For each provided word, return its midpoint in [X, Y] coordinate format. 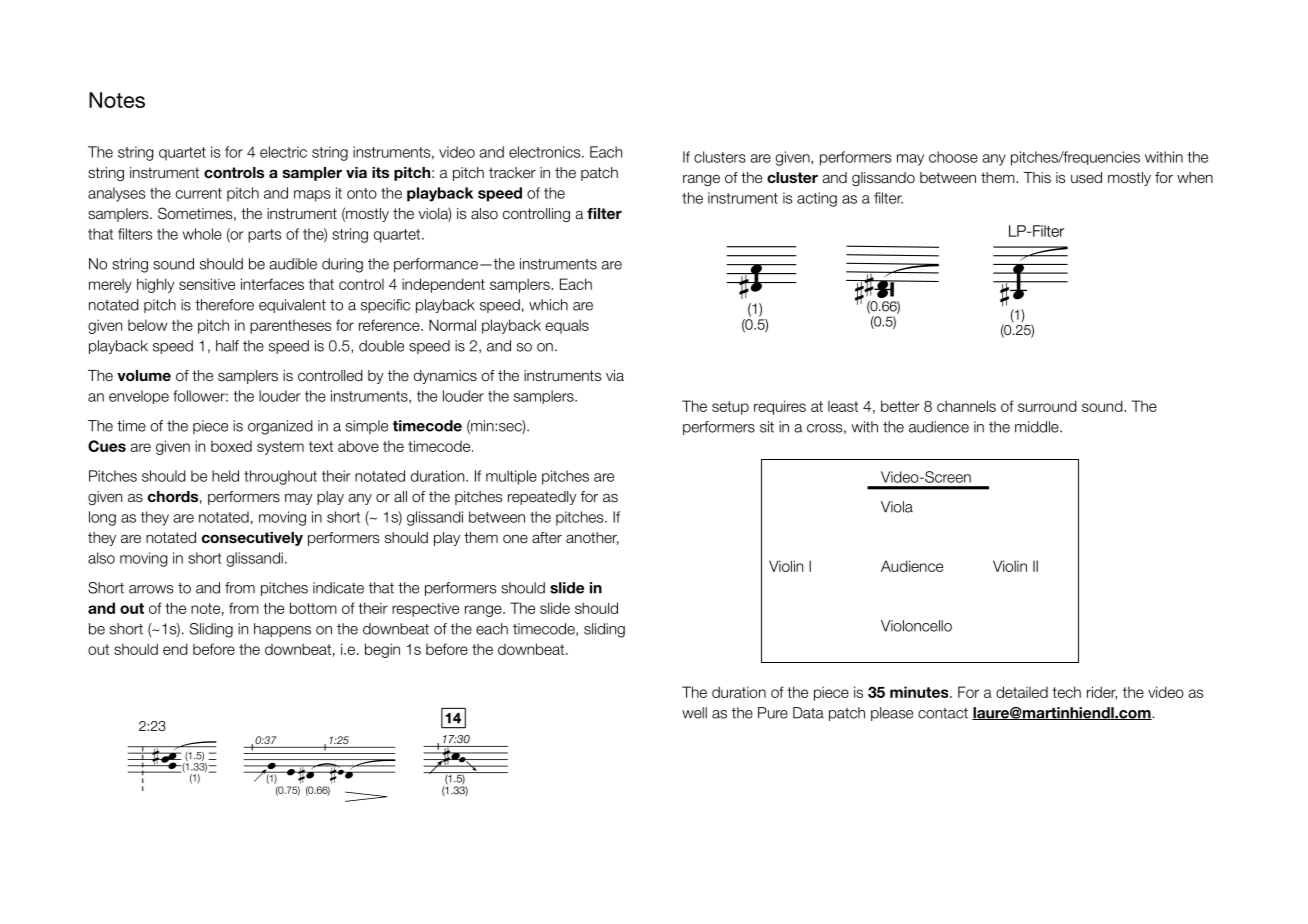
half [227, 346]
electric [283, 152]
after [547, 537]
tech [1066, 692]
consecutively [252, 539]
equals [567, 326]
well [694, 713]
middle [1038, 427]
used [1086, 177]
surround [1047, 406]
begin [382, 650]
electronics [546, 152]
